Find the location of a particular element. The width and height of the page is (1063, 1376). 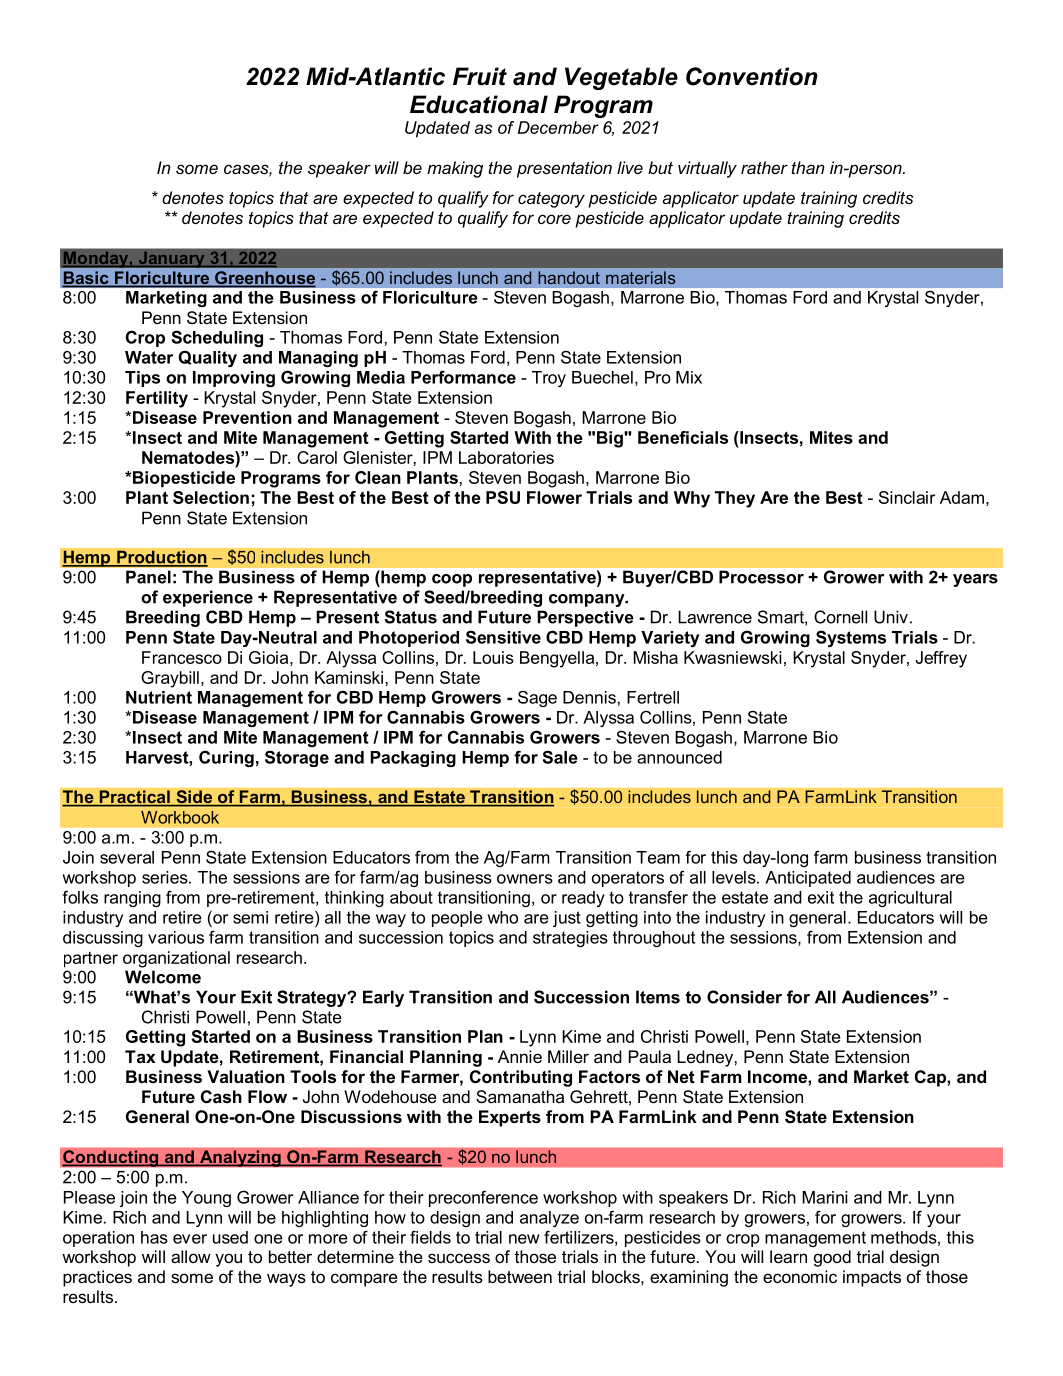

Troy is located at coordinates (549, 379).
